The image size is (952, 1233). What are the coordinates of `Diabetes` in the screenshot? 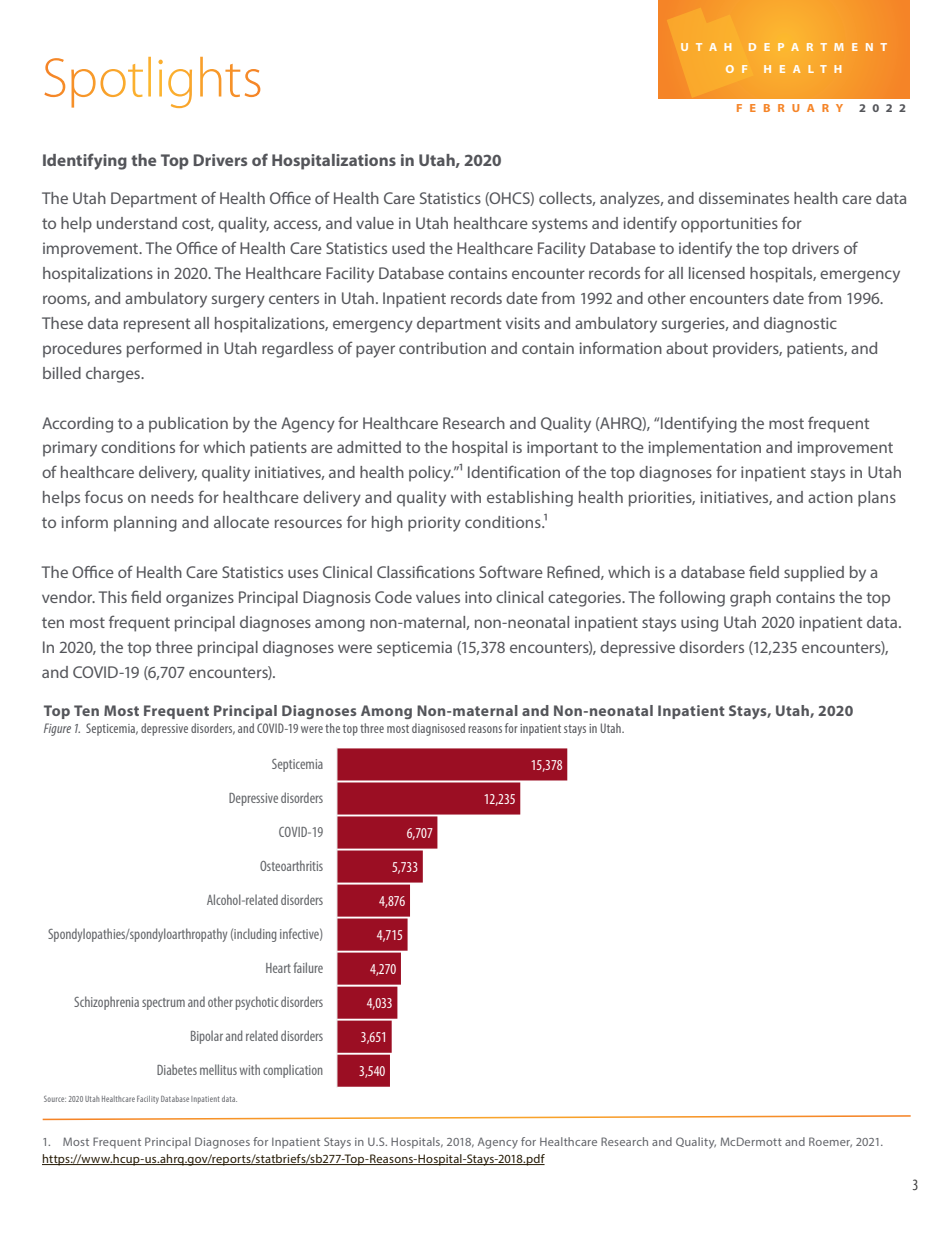 It's located at (177, 1069).
